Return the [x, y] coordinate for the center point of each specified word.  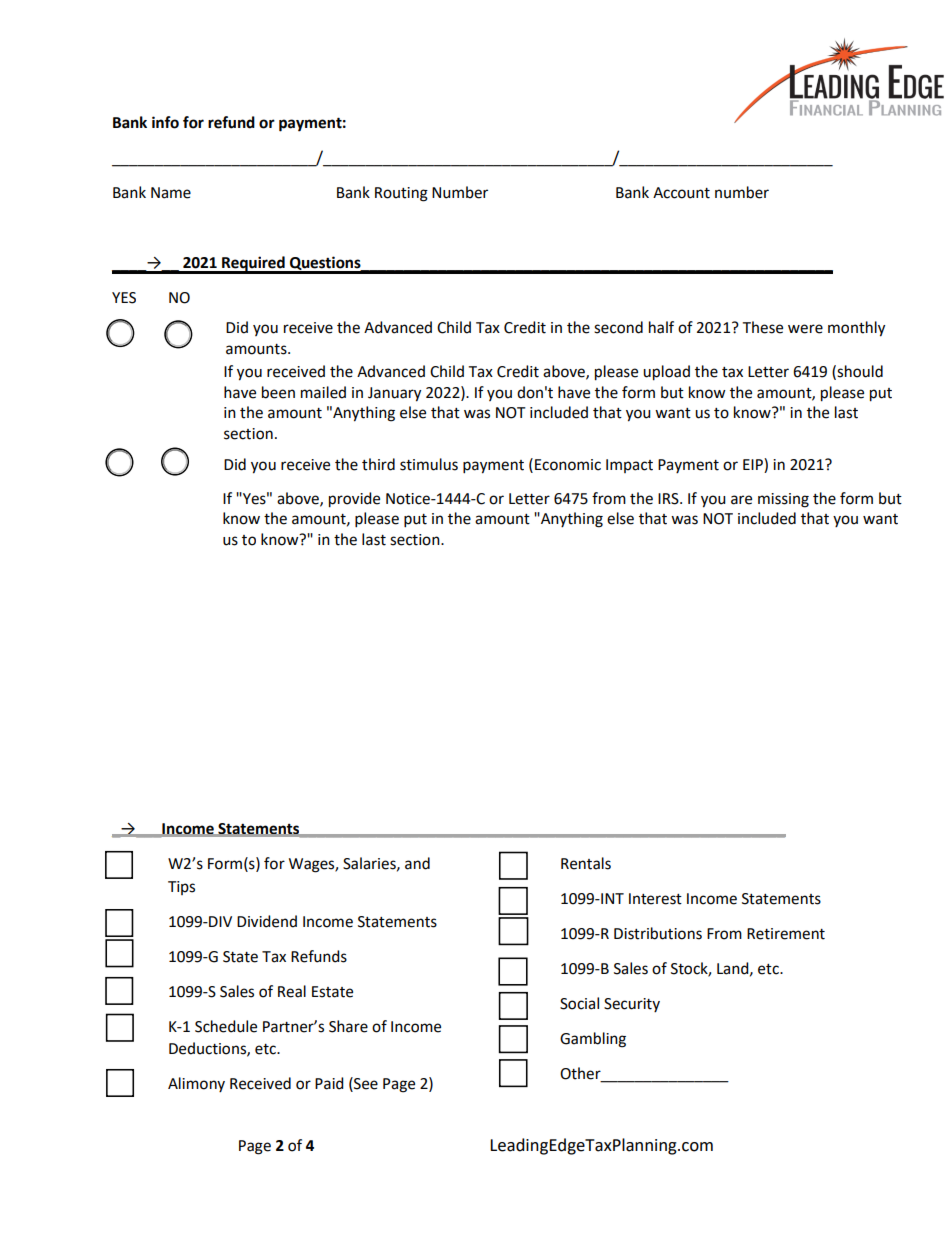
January [394, 394]
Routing [401, 194]
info [165, 122]
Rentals [586, 863]
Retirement [786, 934]
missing [783, 500]
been [278, 392]
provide [354, 500]
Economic [568, 465]
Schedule [226, 1026]
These [762, 327]
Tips [181, 888]
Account [681, 193]
